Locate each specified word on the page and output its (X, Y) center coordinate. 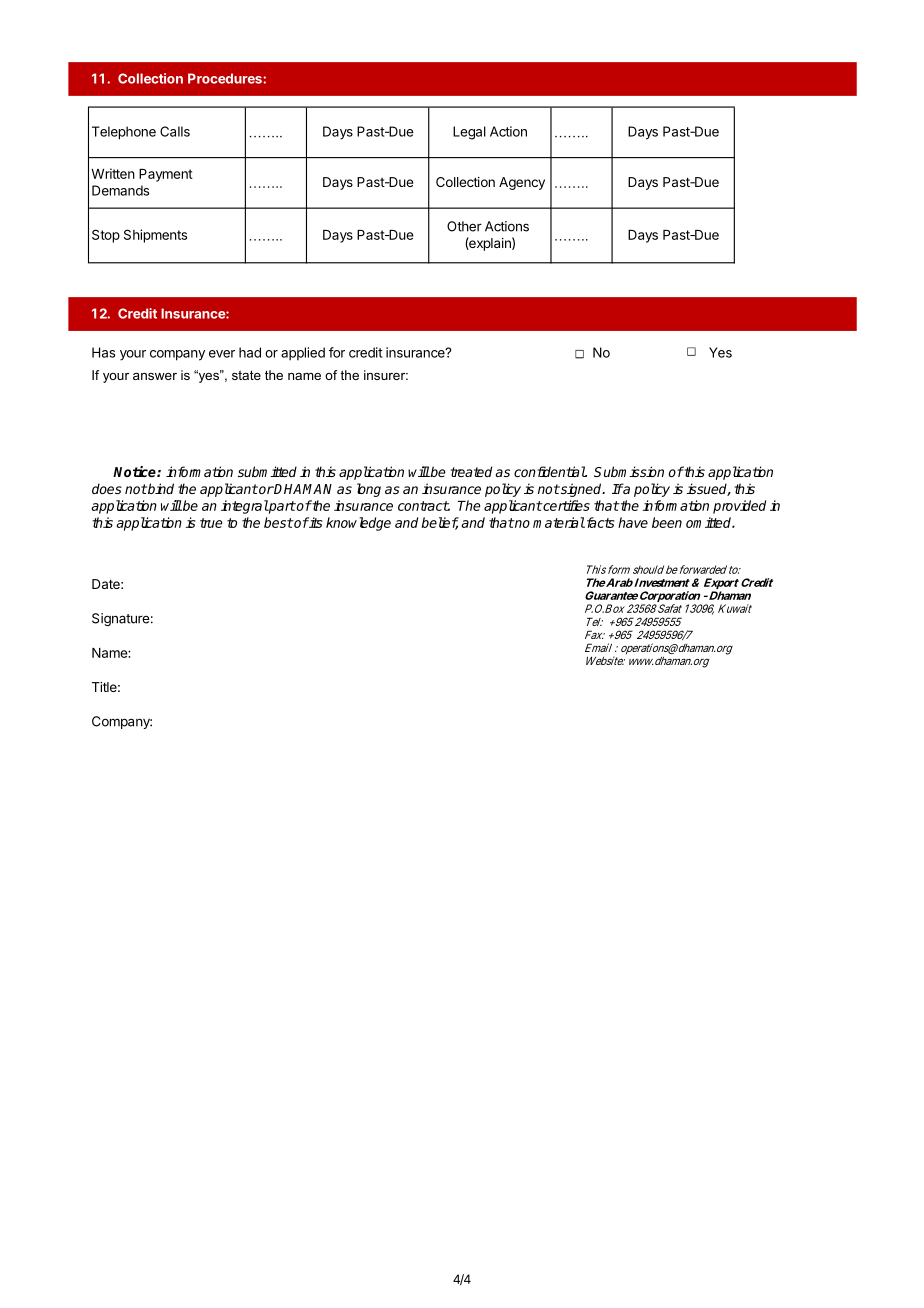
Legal (469, 133)
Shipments (155, 236)
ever (222, 354)
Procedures (226, 78)
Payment (166, 175)
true (211, 523)
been (667, 522)
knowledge (358, 524)
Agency (522, 183)
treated (471, 471)
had (250, 352)
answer (155, 376)
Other (464, 226)
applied (303, 354)
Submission (629, 471)
